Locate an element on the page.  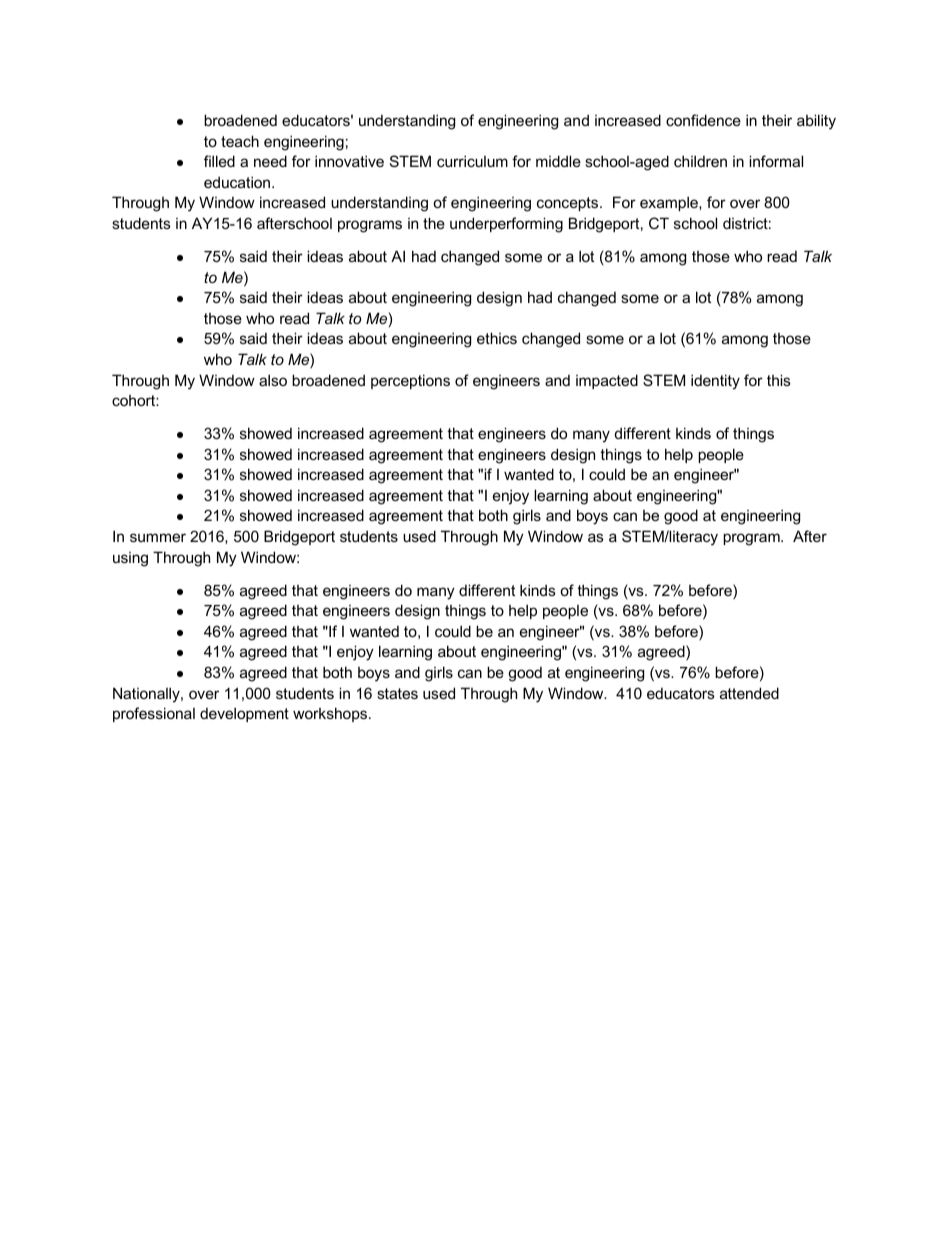
confidence is located at coordinates (703, 120).
